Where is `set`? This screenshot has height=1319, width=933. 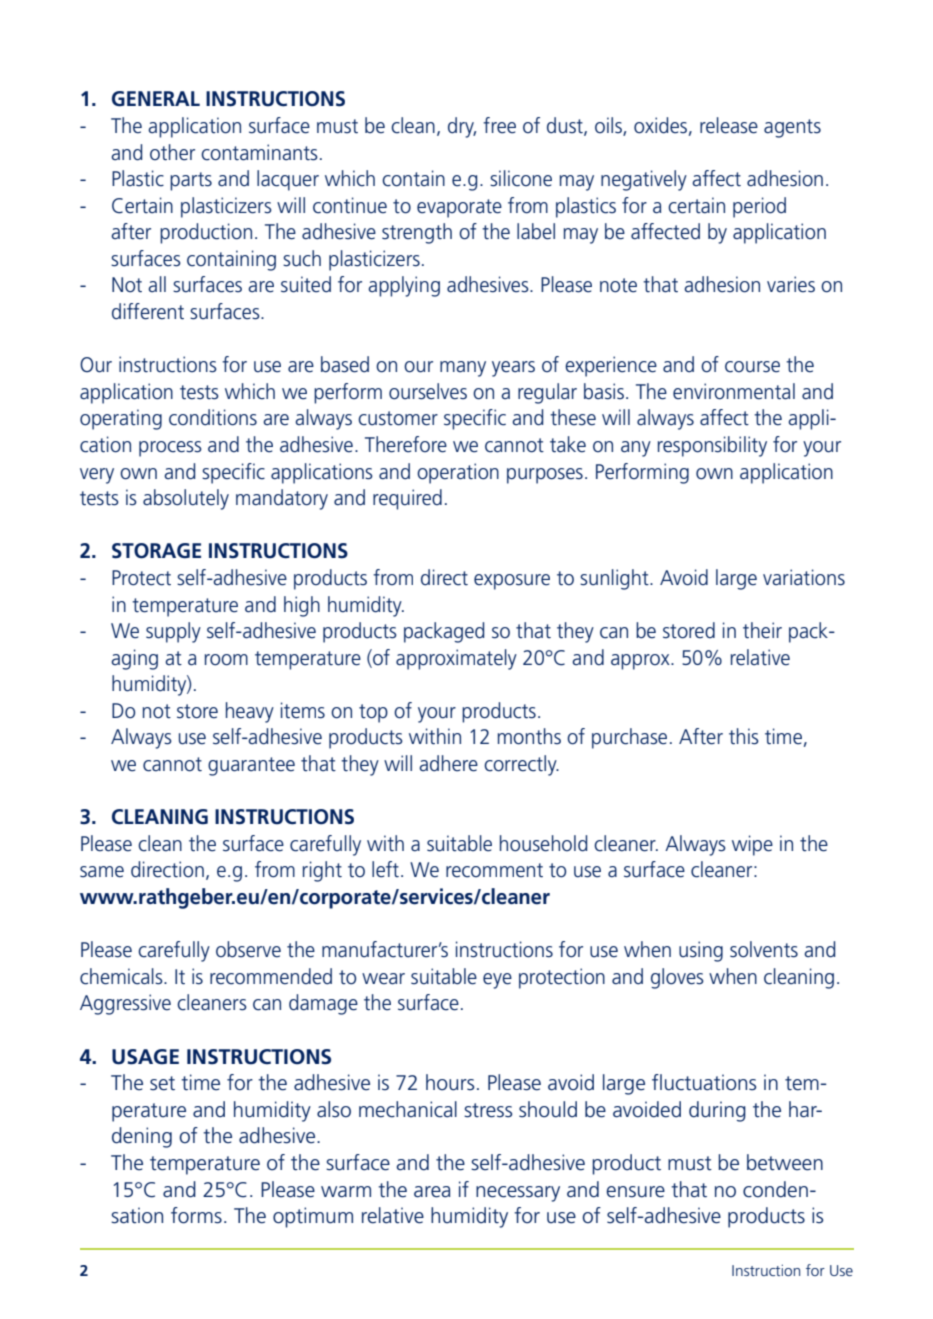 set is located at coordinates (162, 1083).
